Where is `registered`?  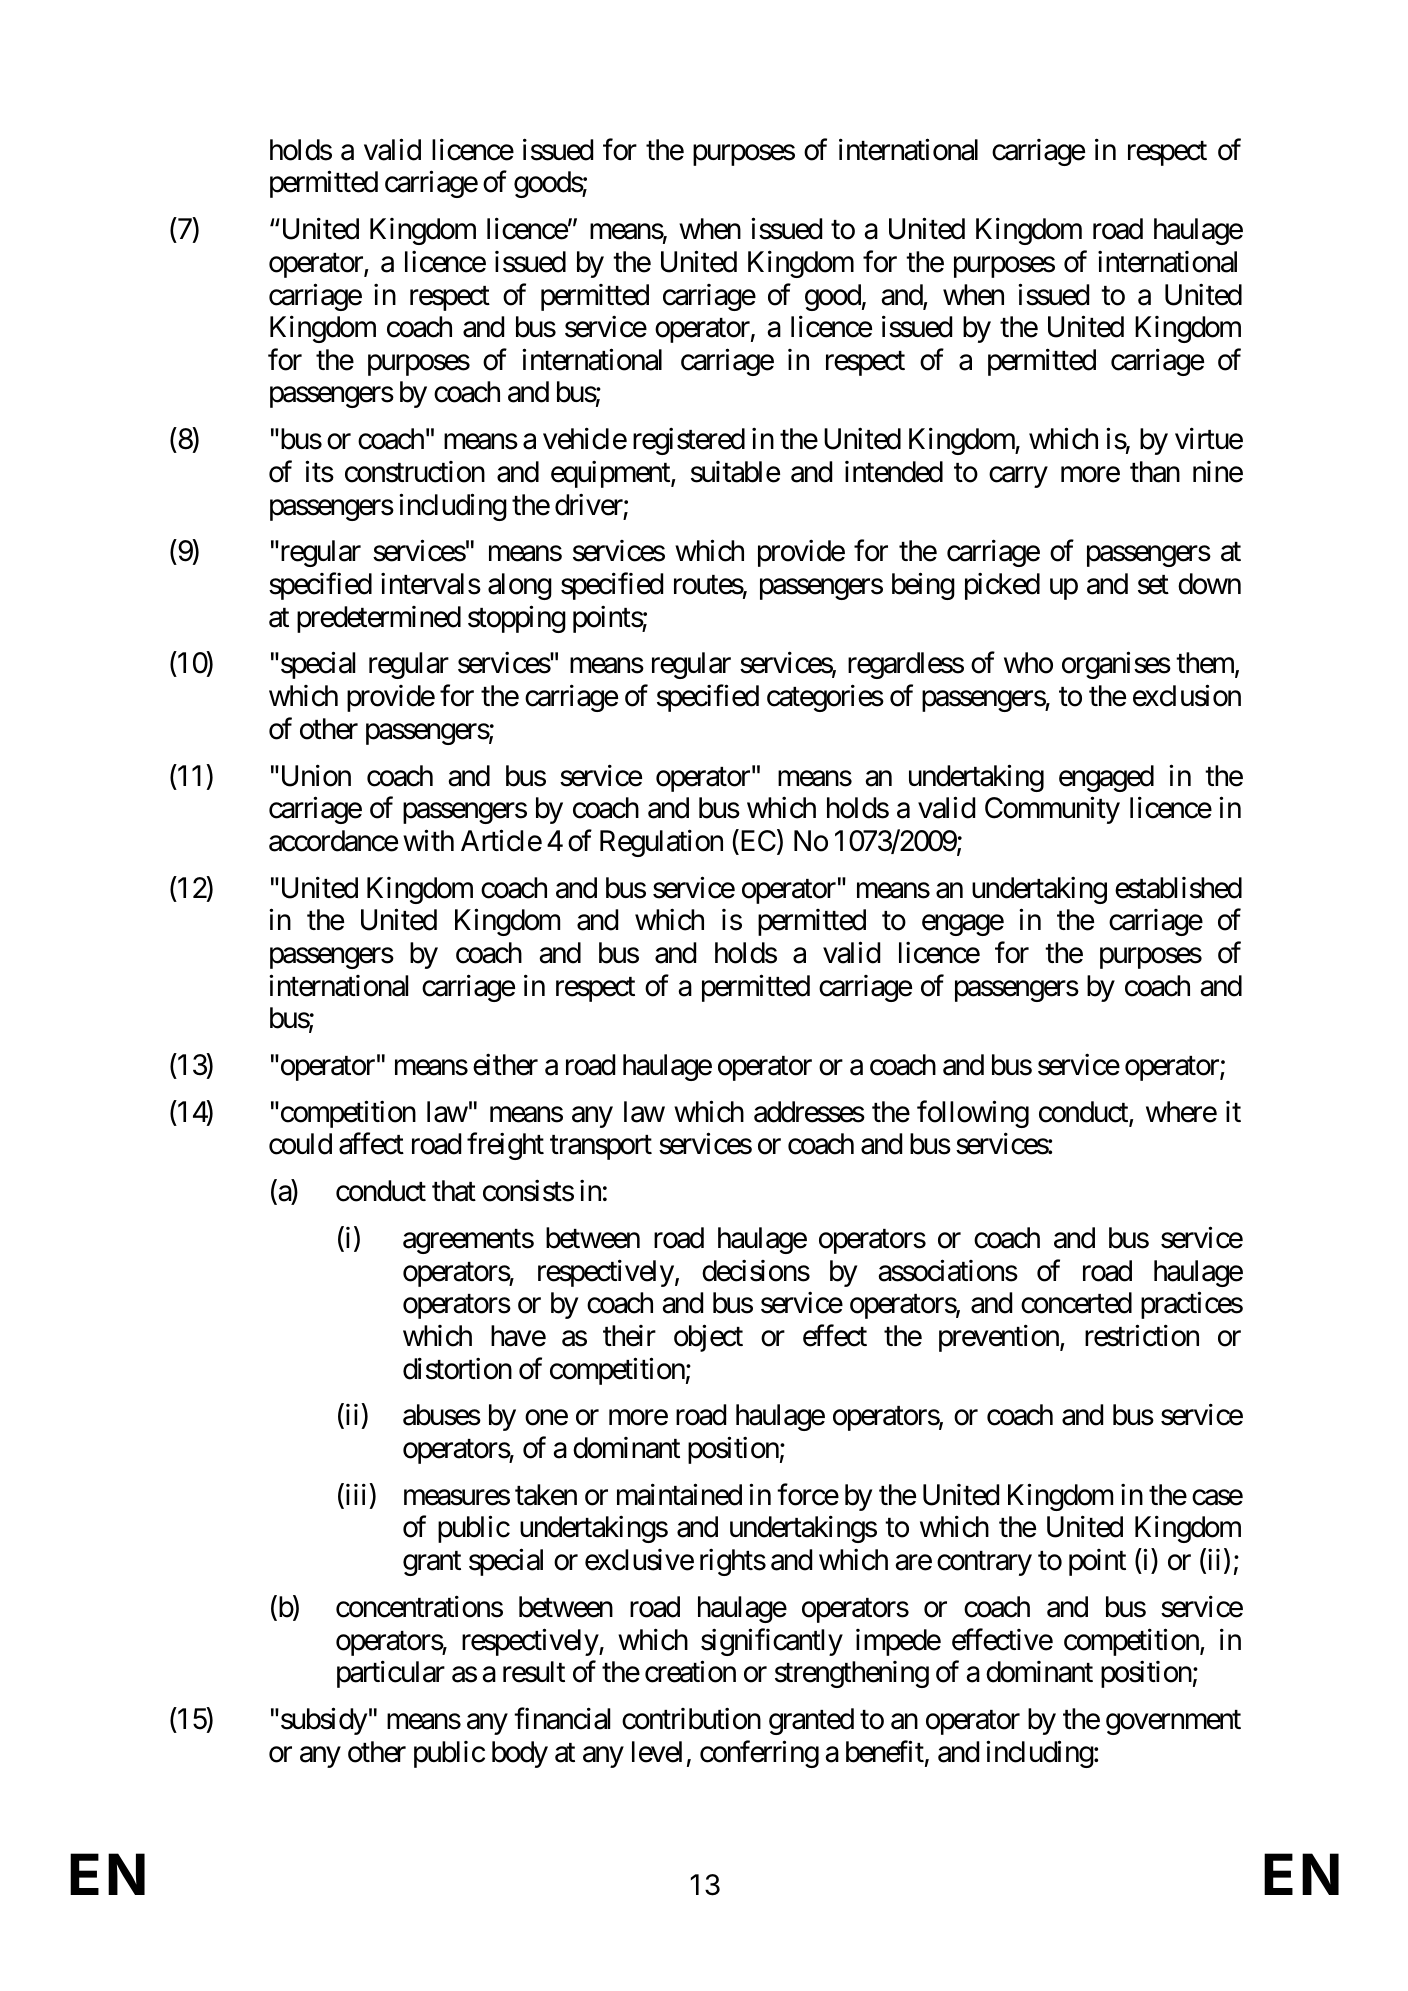 registered is located at coordinates (689, 441).
